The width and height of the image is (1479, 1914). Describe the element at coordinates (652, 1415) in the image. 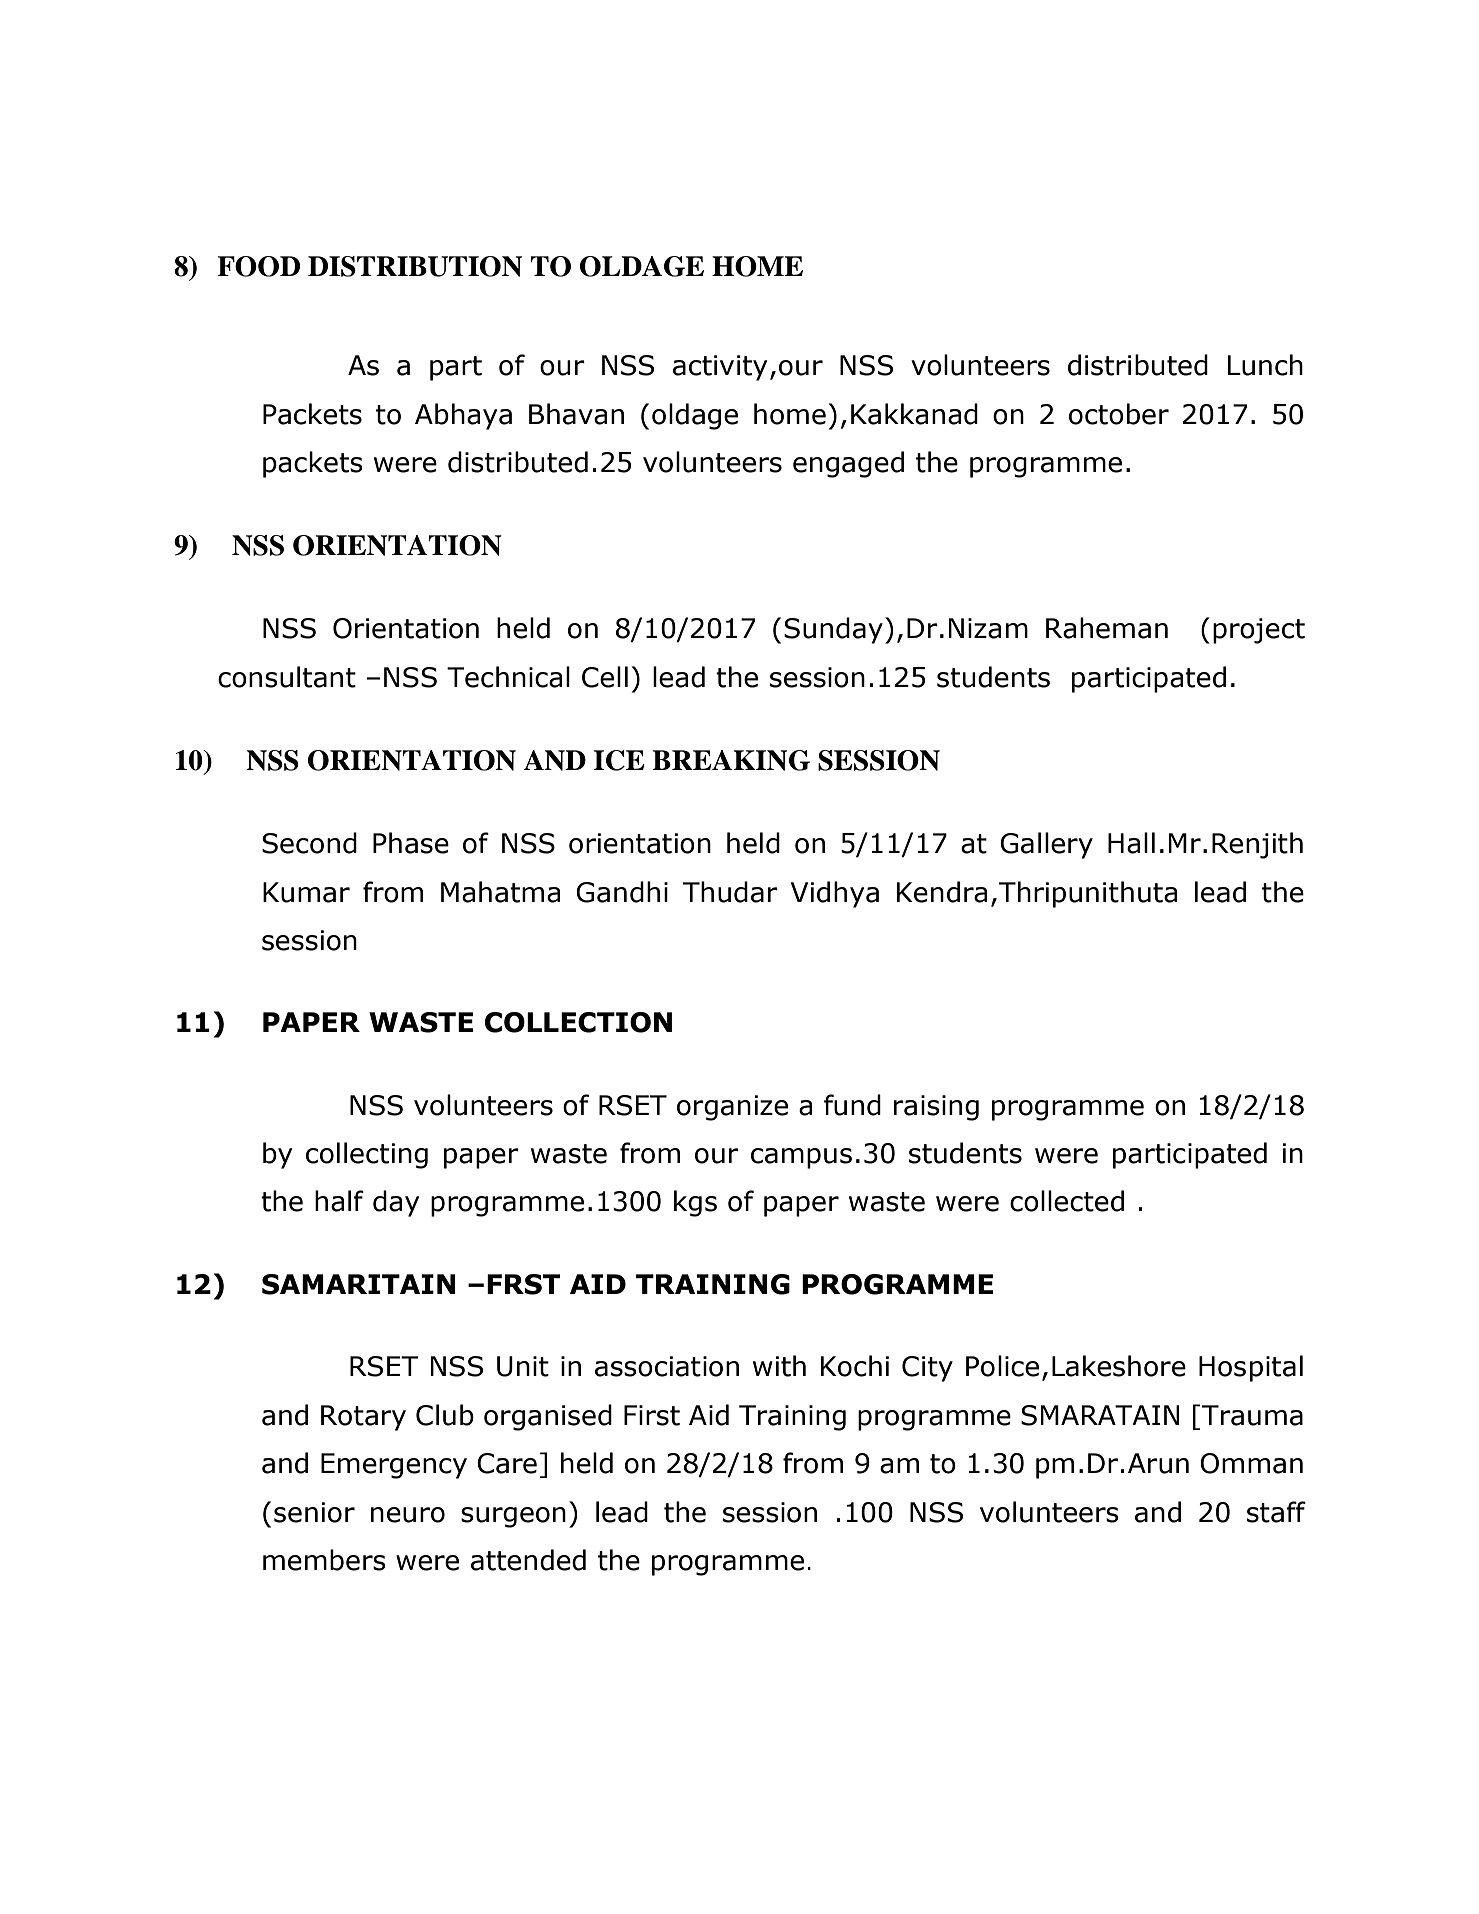

I see `First` at that location.
